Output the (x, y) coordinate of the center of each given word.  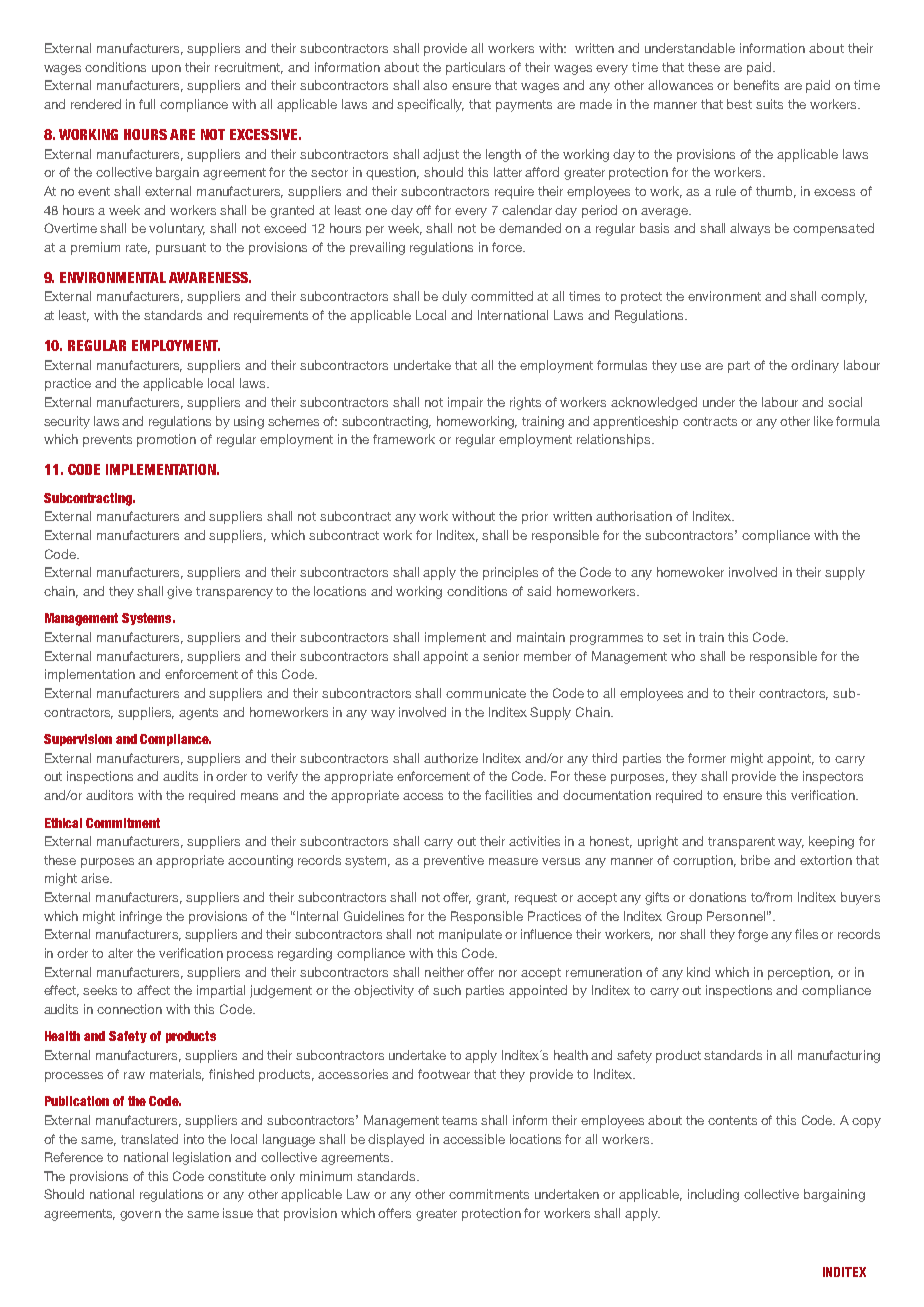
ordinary (815, 366)
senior (501, 656)
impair (465, 403)
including (713, 1195)
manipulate (470, 935)
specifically (430, 105)
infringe (141, 917)
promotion (166, 440)
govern (140, 1216)
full (147, 104)
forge (753, 935)
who (683, 656)
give (179, 592)
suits (769, 104)
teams (459, 1120)
